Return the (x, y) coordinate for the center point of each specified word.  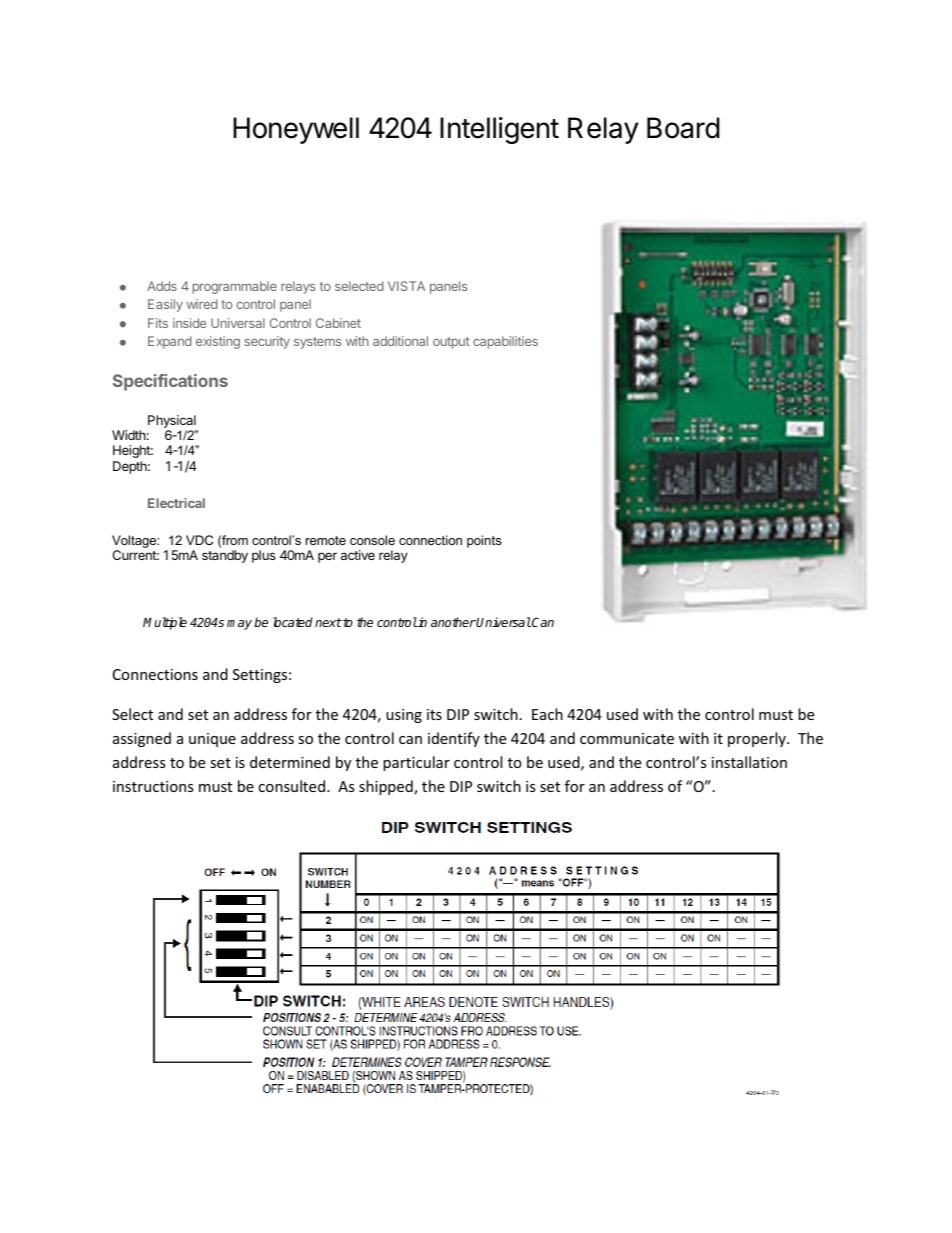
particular (416, 763)
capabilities (505, 342)
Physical (173, 423)
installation (749, 762)
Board (683, 128)
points (484, 541)
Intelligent (499, 130)
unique (212, 740)
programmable (235, 287)
